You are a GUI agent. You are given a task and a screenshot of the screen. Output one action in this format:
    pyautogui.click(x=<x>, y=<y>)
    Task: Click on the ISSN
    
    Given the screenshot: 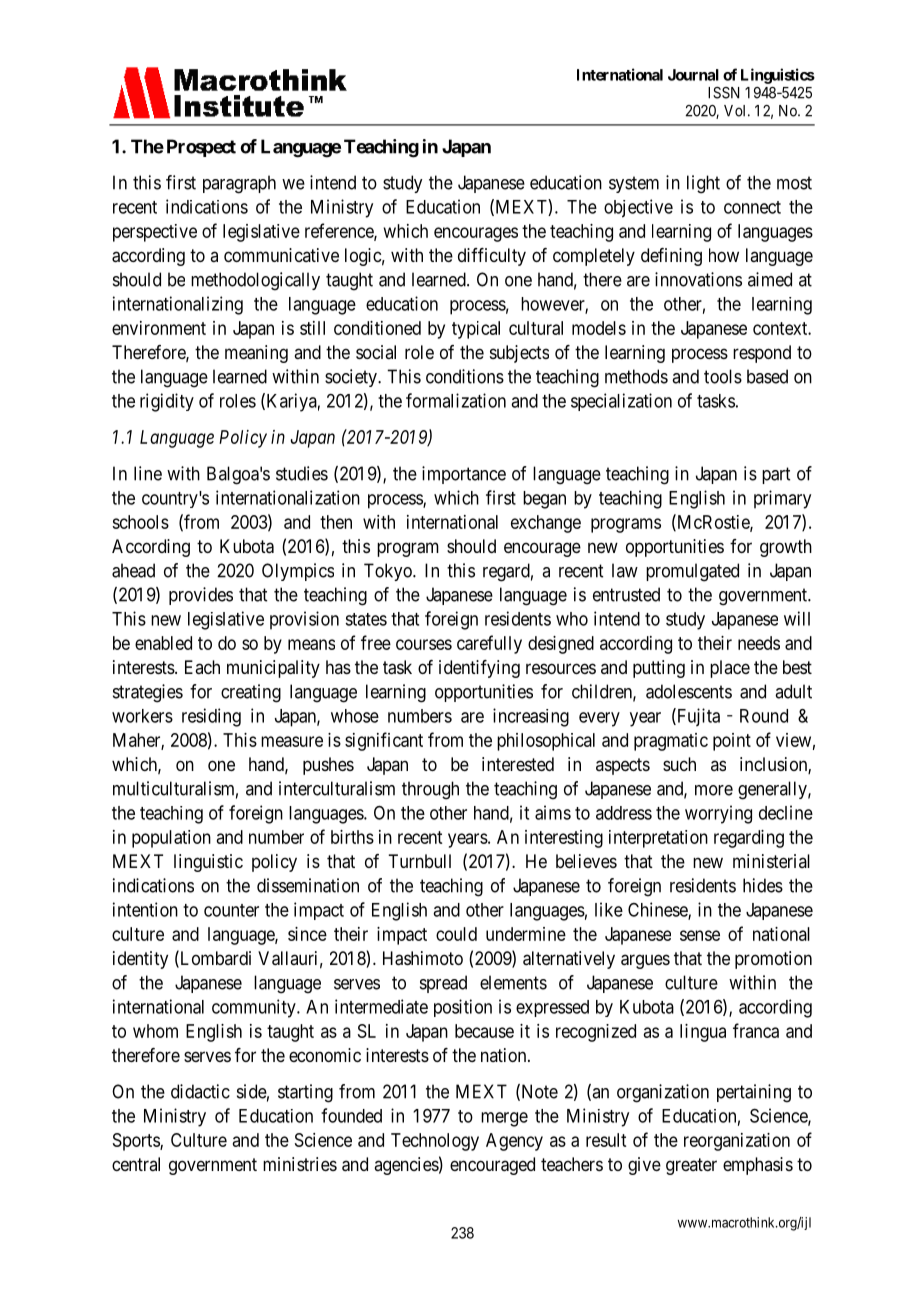 What is the action you would take?
    pyautogui.click(x=723, y=93)
